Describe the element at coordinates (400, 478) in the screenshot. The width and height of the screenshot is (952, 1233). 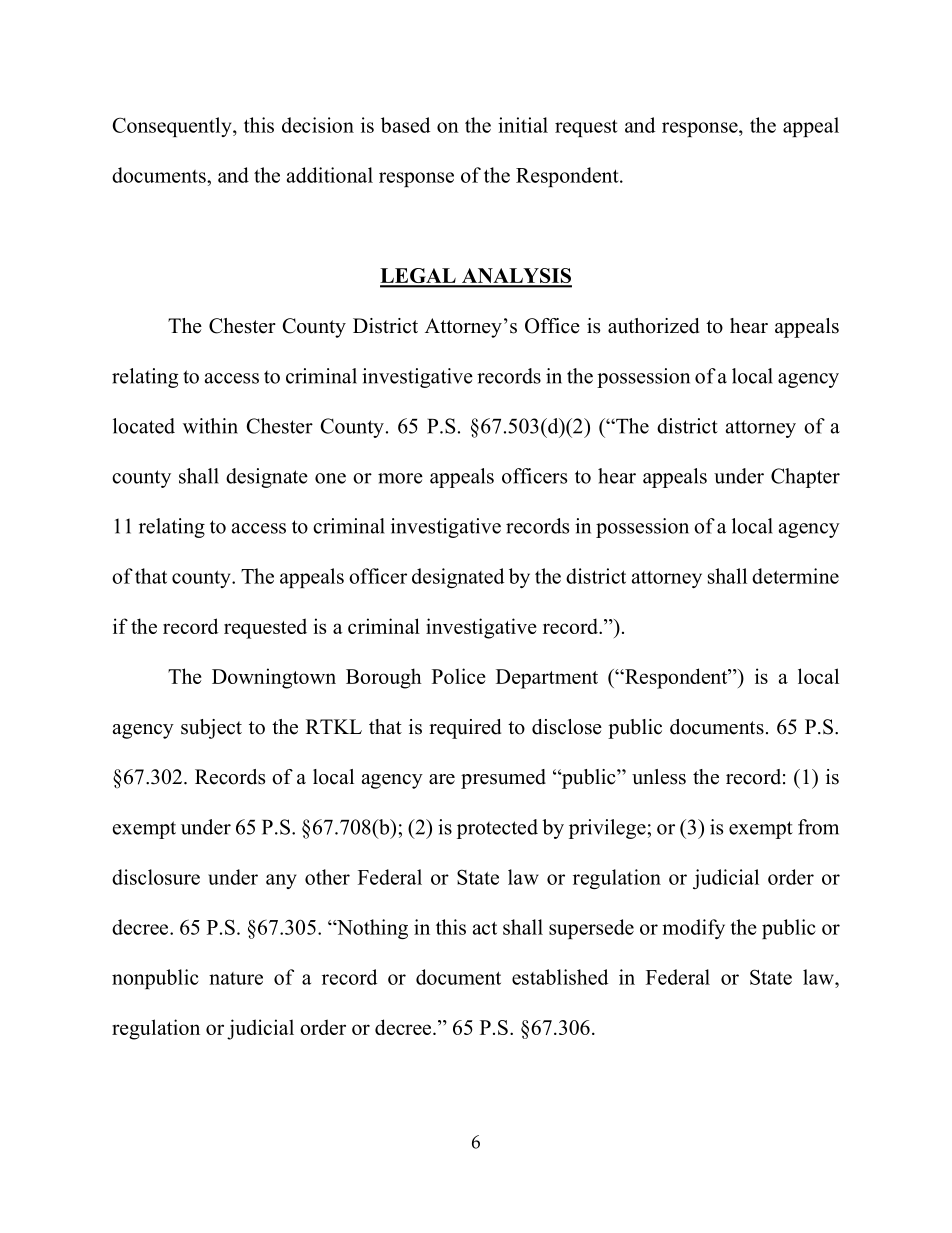
I see `more` at that location.
